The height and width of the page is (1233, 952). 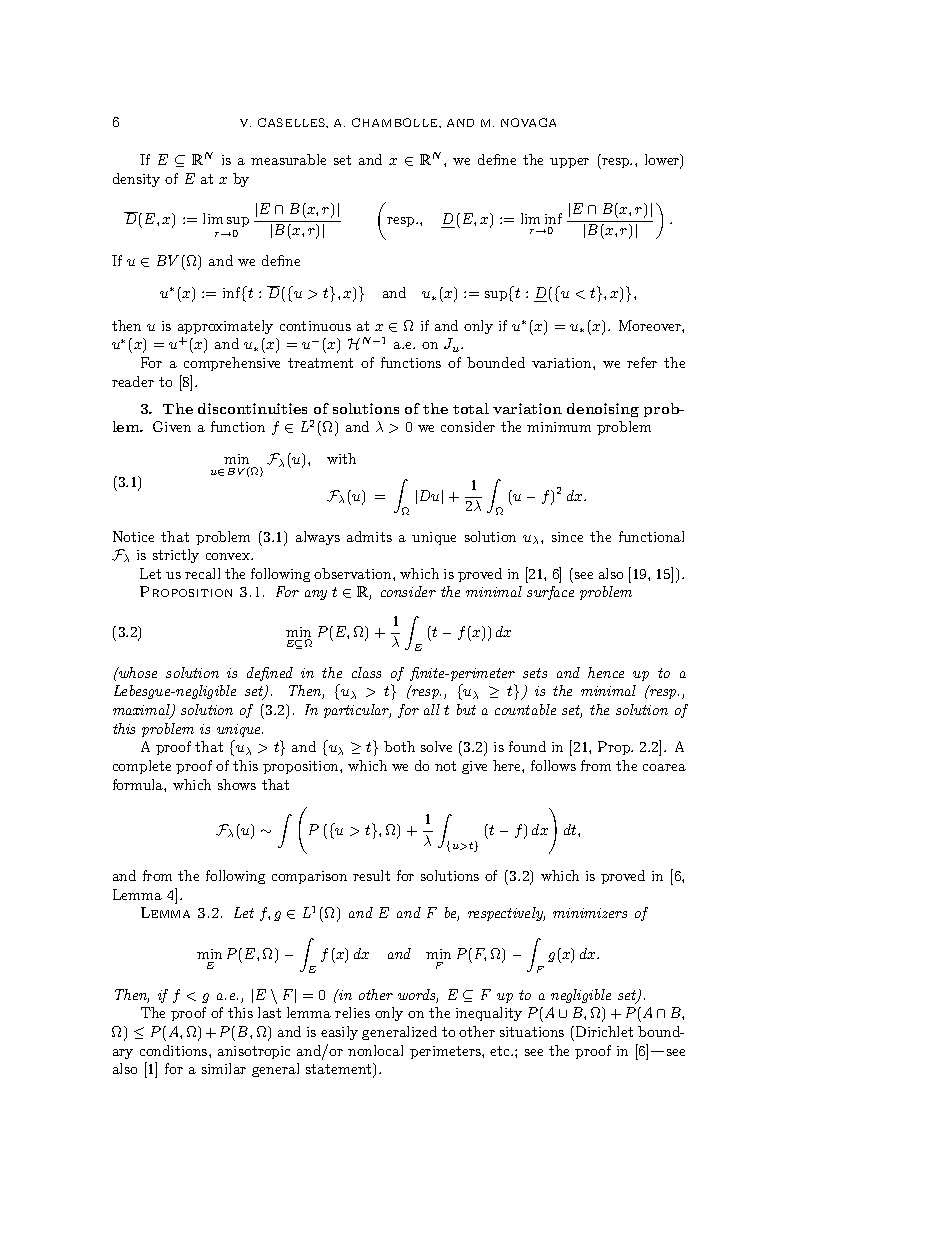 I want to click on measurable, so click(x=288, y=159).
